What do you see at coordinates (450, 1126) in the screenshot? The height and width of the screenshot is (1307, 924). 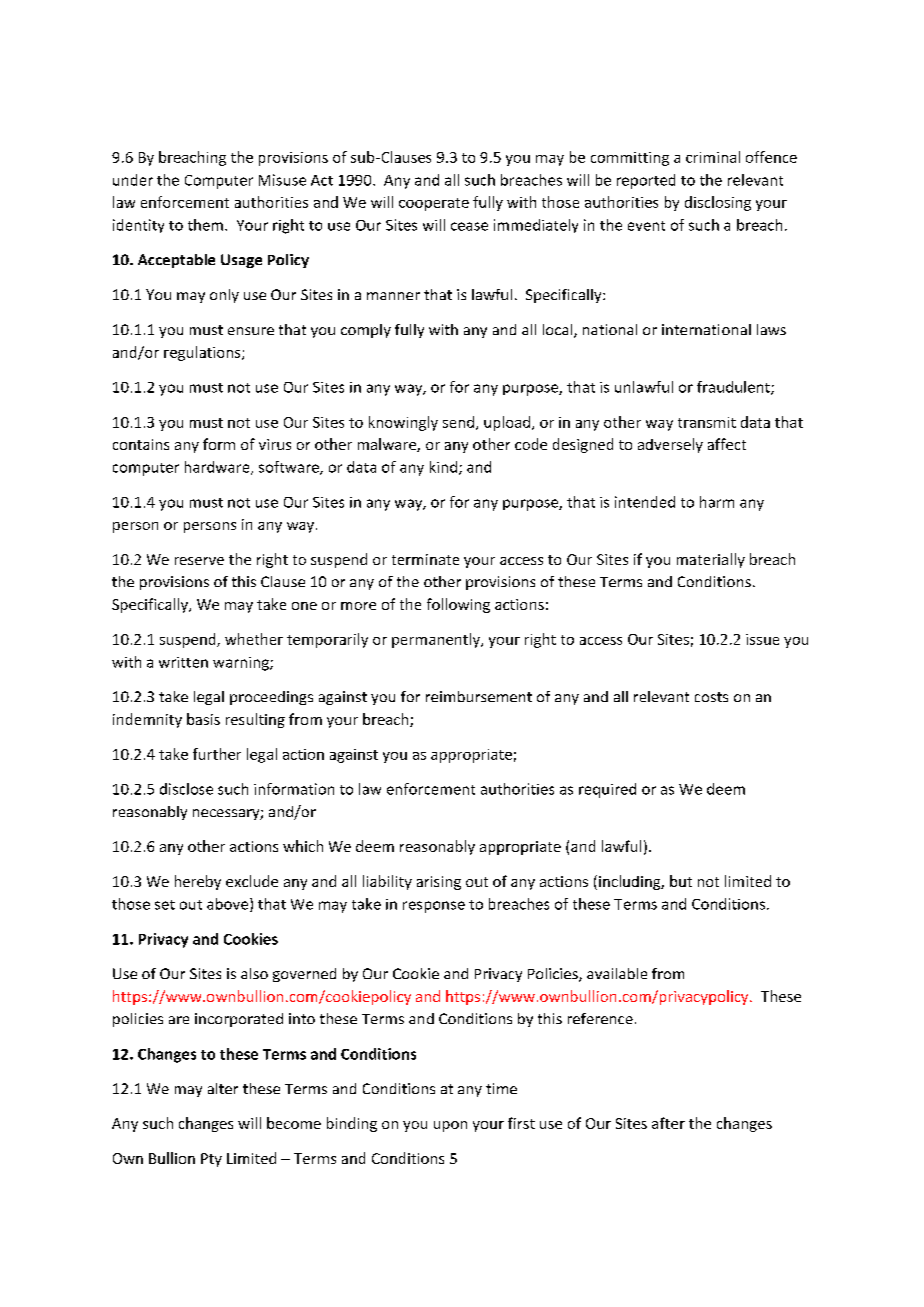 I see `upon` at bounding box center [450, 1126].
